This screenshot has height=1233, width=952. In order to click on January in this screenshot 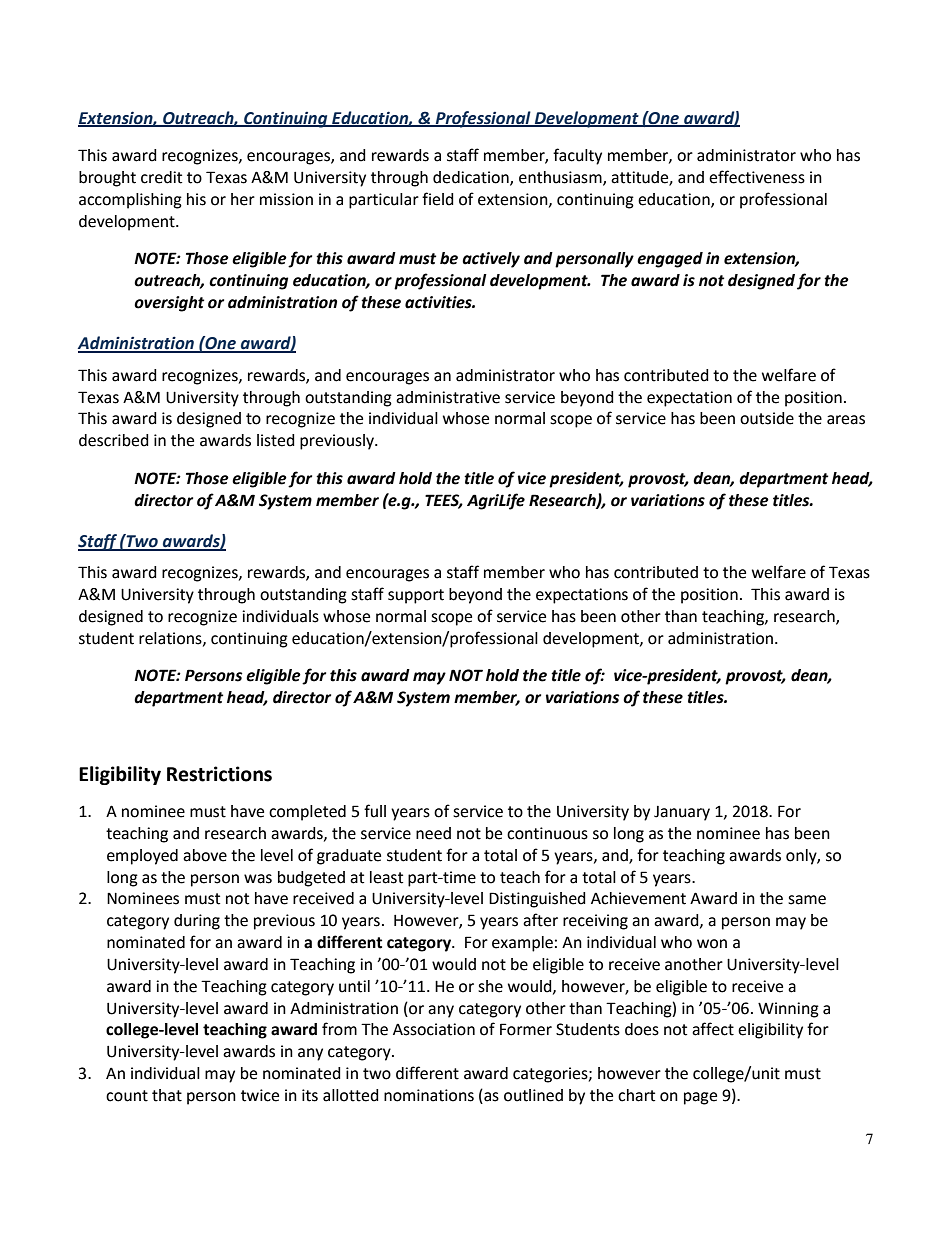, I will do `click(682, 813)`.
